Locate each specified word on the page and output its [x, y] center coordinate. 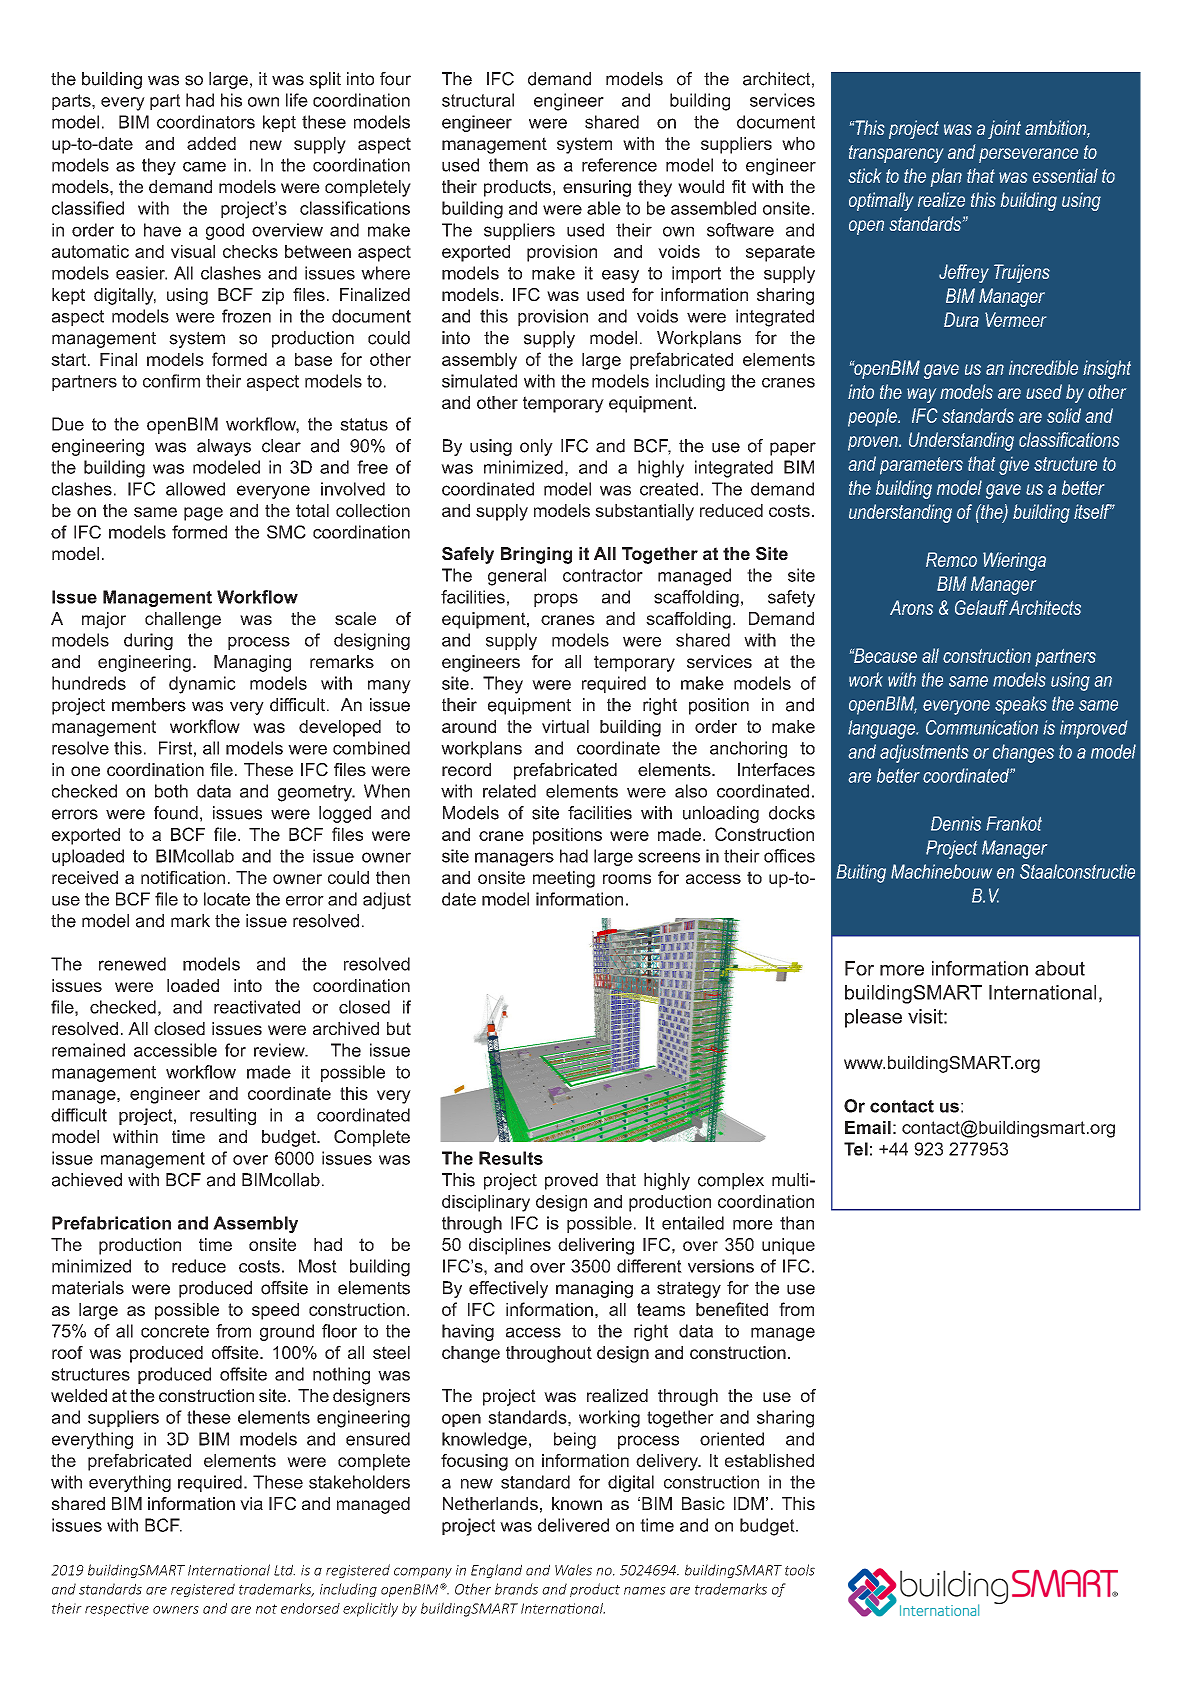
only [536, 447]
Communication [982, 727]
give [1014, 466]
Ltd [284, 1570]
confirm [171, 381]
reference [619, 165]
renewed [132, 964]
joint [1004, 129]
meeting [564, 879]
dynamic [202, 685]
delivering [596, 1246]
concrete [175, 1331]
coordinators [206, 122]
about [1060, 968]
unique [788, 1246]
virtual [565, 726]
